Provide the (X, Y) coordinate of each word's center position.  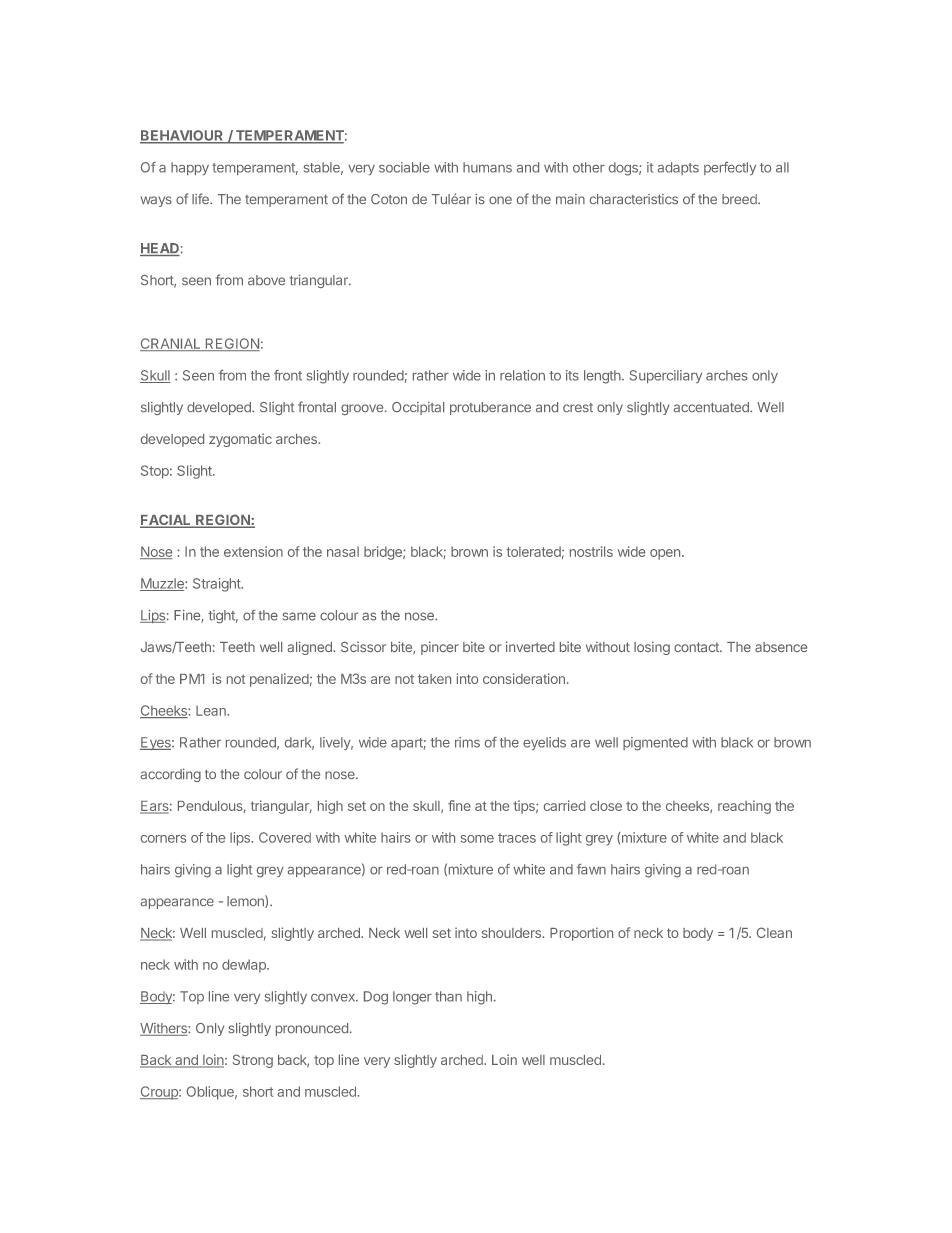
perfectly (730, 168)
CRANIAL (171, 344)
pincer (440, 648)
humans (487, 167)
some (477, 839)
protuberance (490, 408)
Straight (218, 585)
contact (697, 647)
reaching (744, 807)
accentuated (712, 407)
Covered (285, 837)
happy (190, 168)
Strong (253, 1061)
